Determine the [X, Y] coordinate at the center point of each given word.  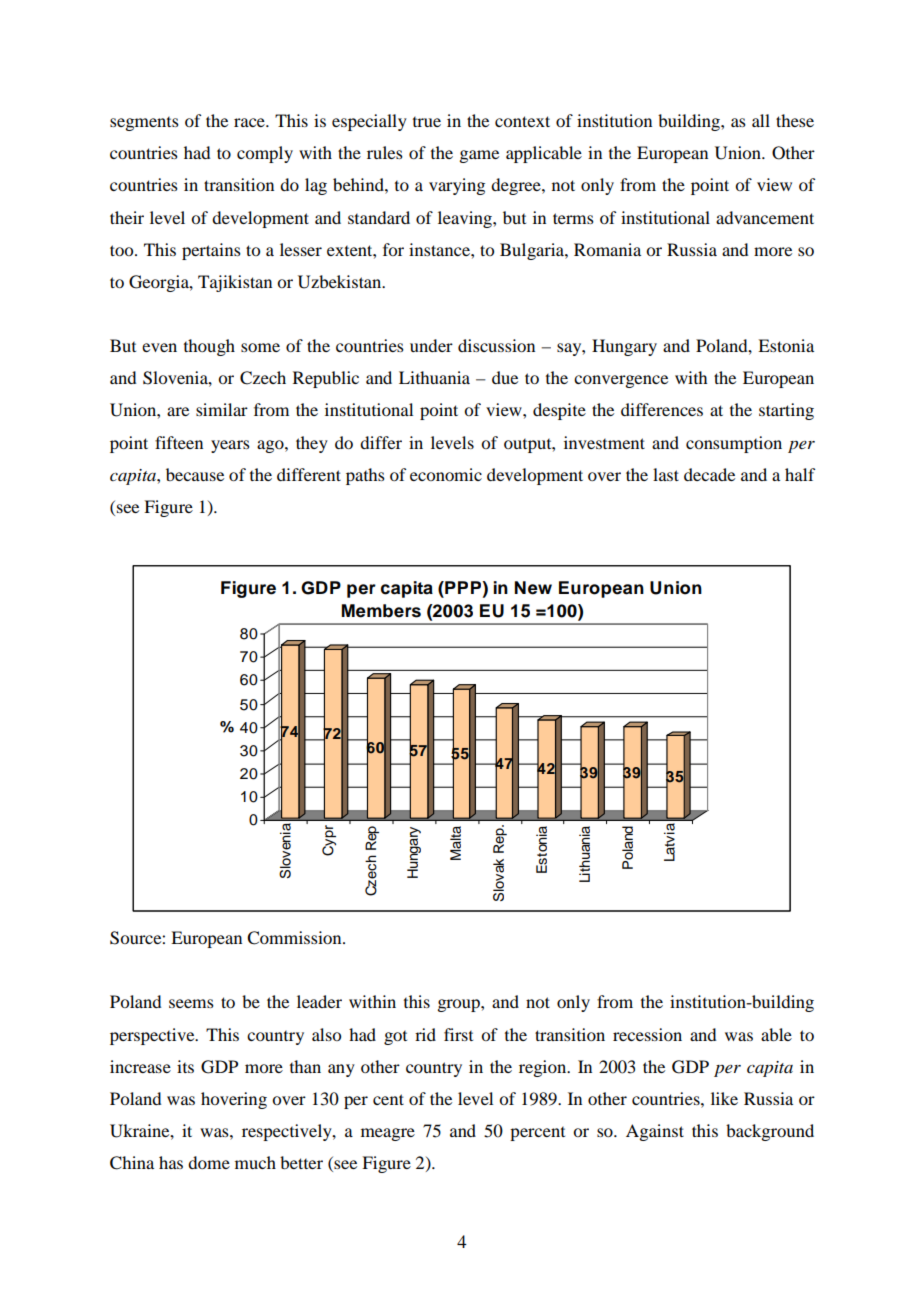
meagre [388, 1134]
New [533, 588]
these [795, 120]
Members [381, 611]
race [250, 122]
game [479, 156]
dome [209, 1162]
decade [709, 474]
